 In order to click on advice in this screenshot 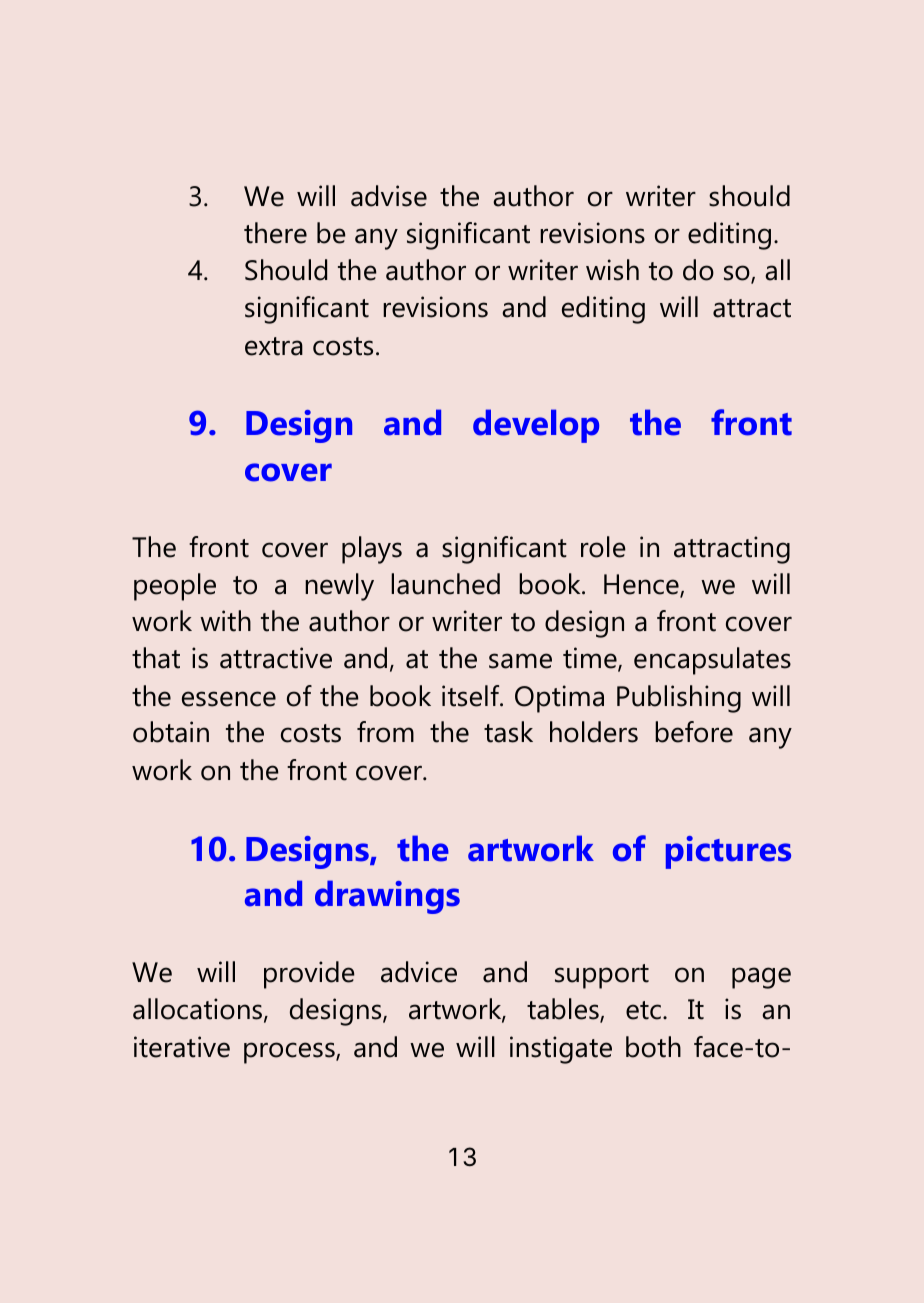, I will do `click(419, 972)`.
